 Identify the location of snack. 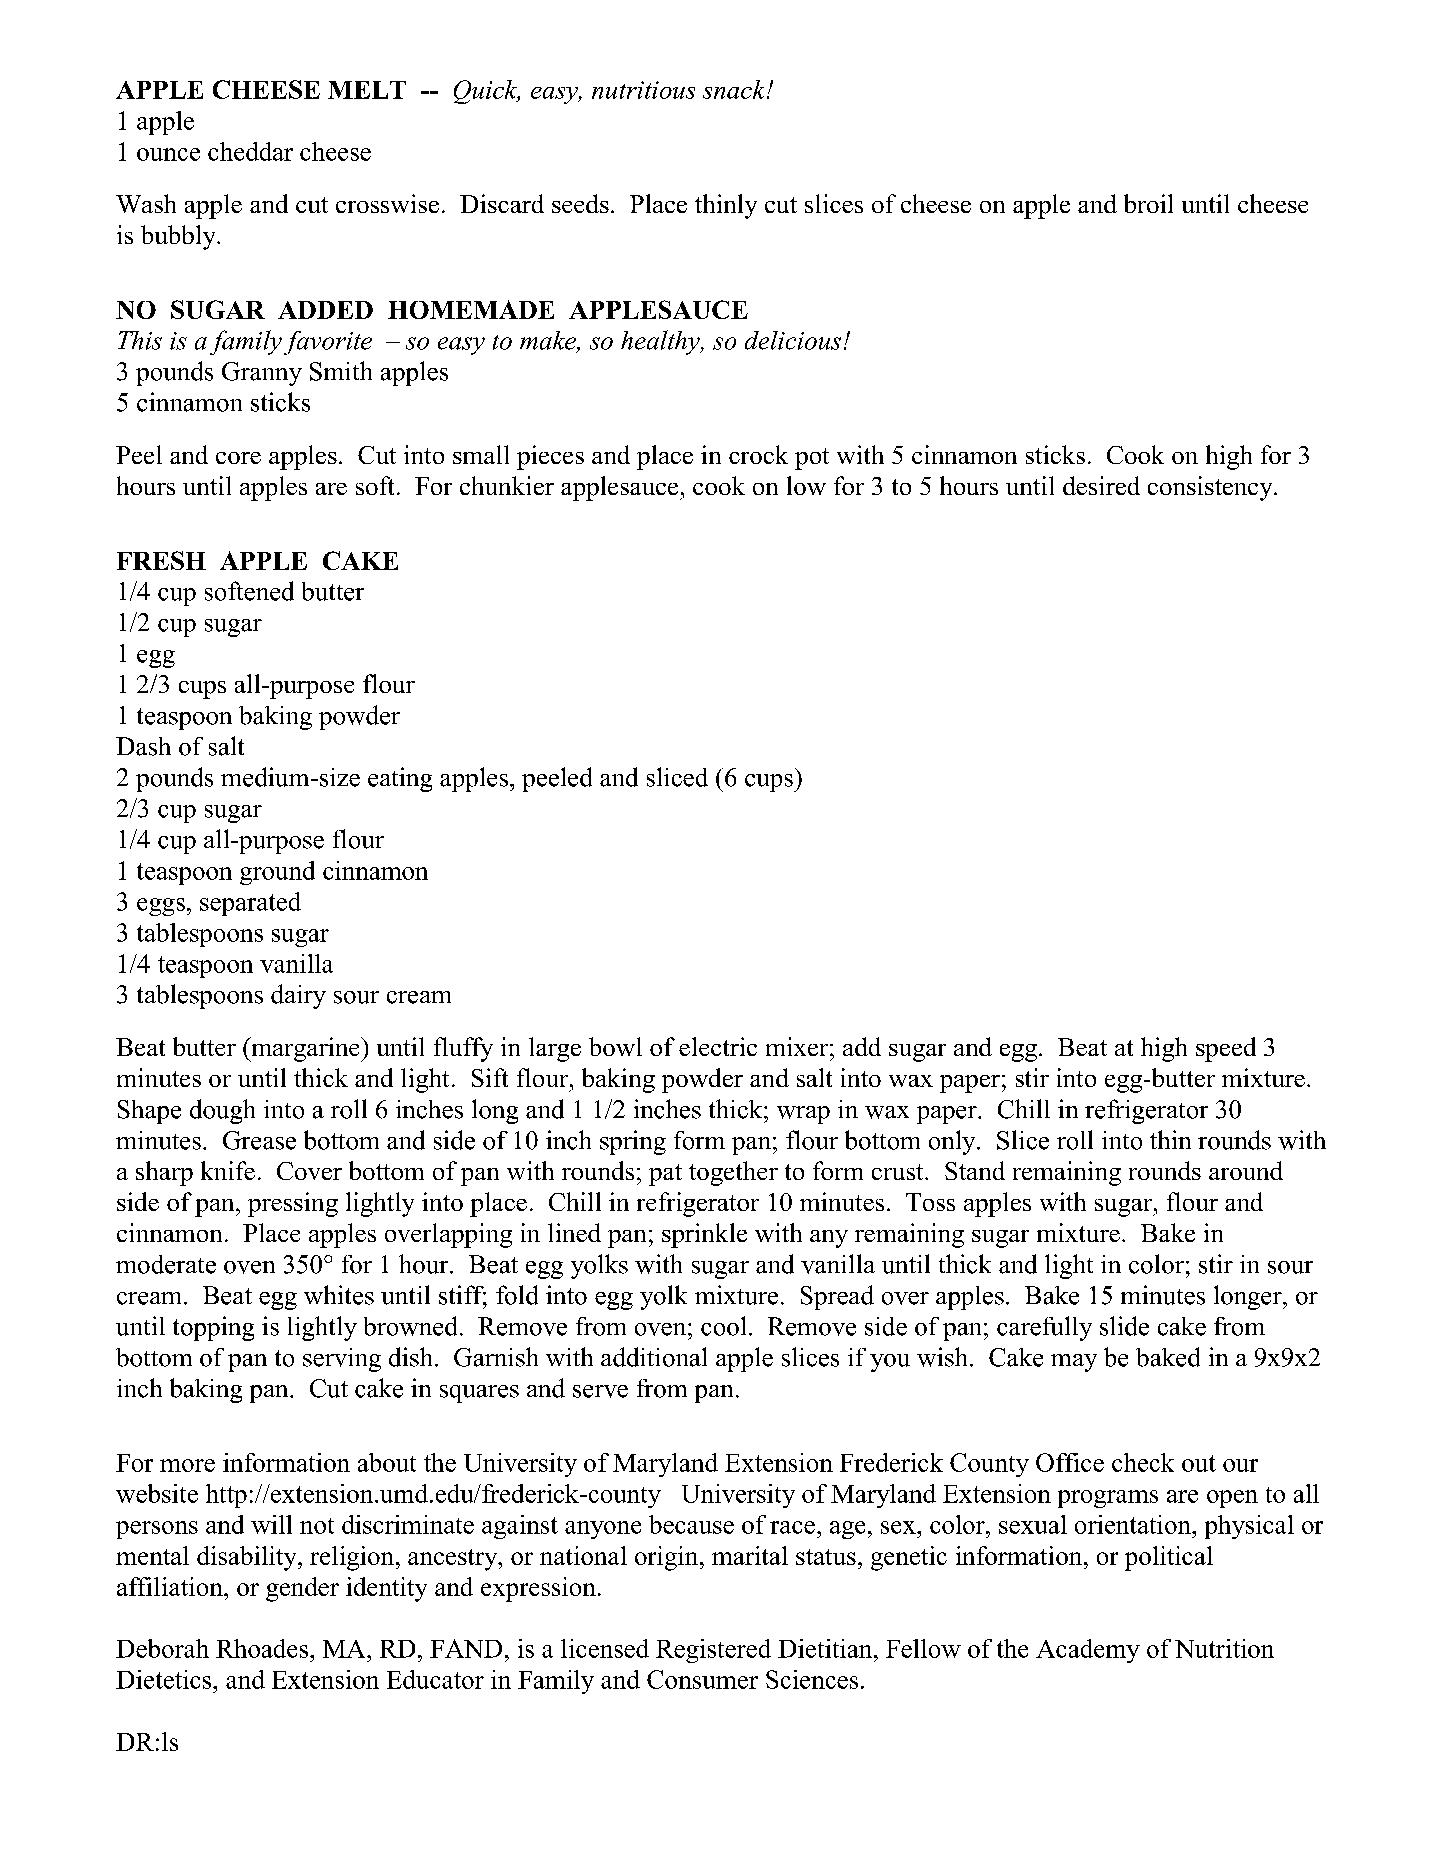
(735, 89).
